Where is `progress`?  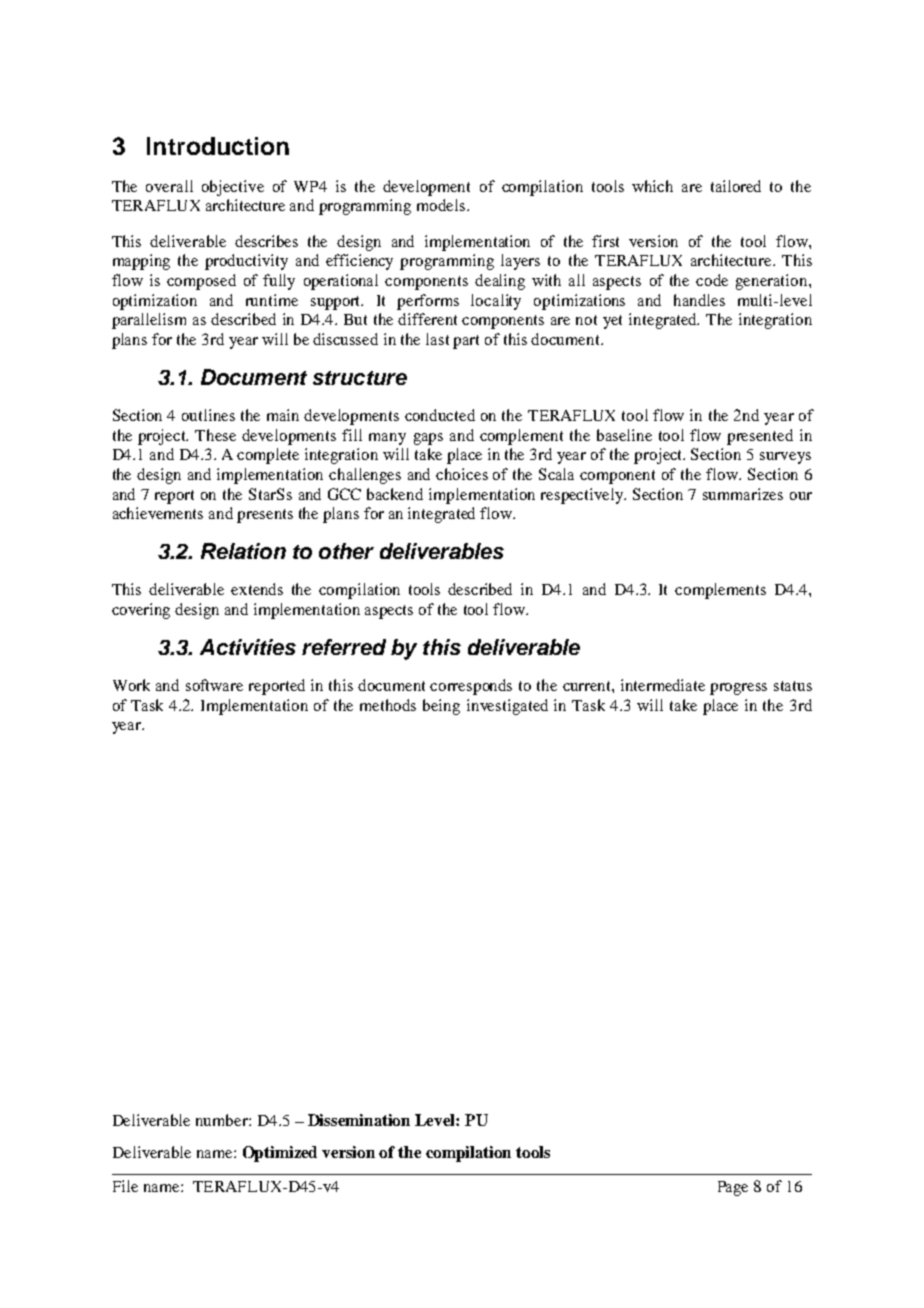
progress is located at coordinates (738, 689).
